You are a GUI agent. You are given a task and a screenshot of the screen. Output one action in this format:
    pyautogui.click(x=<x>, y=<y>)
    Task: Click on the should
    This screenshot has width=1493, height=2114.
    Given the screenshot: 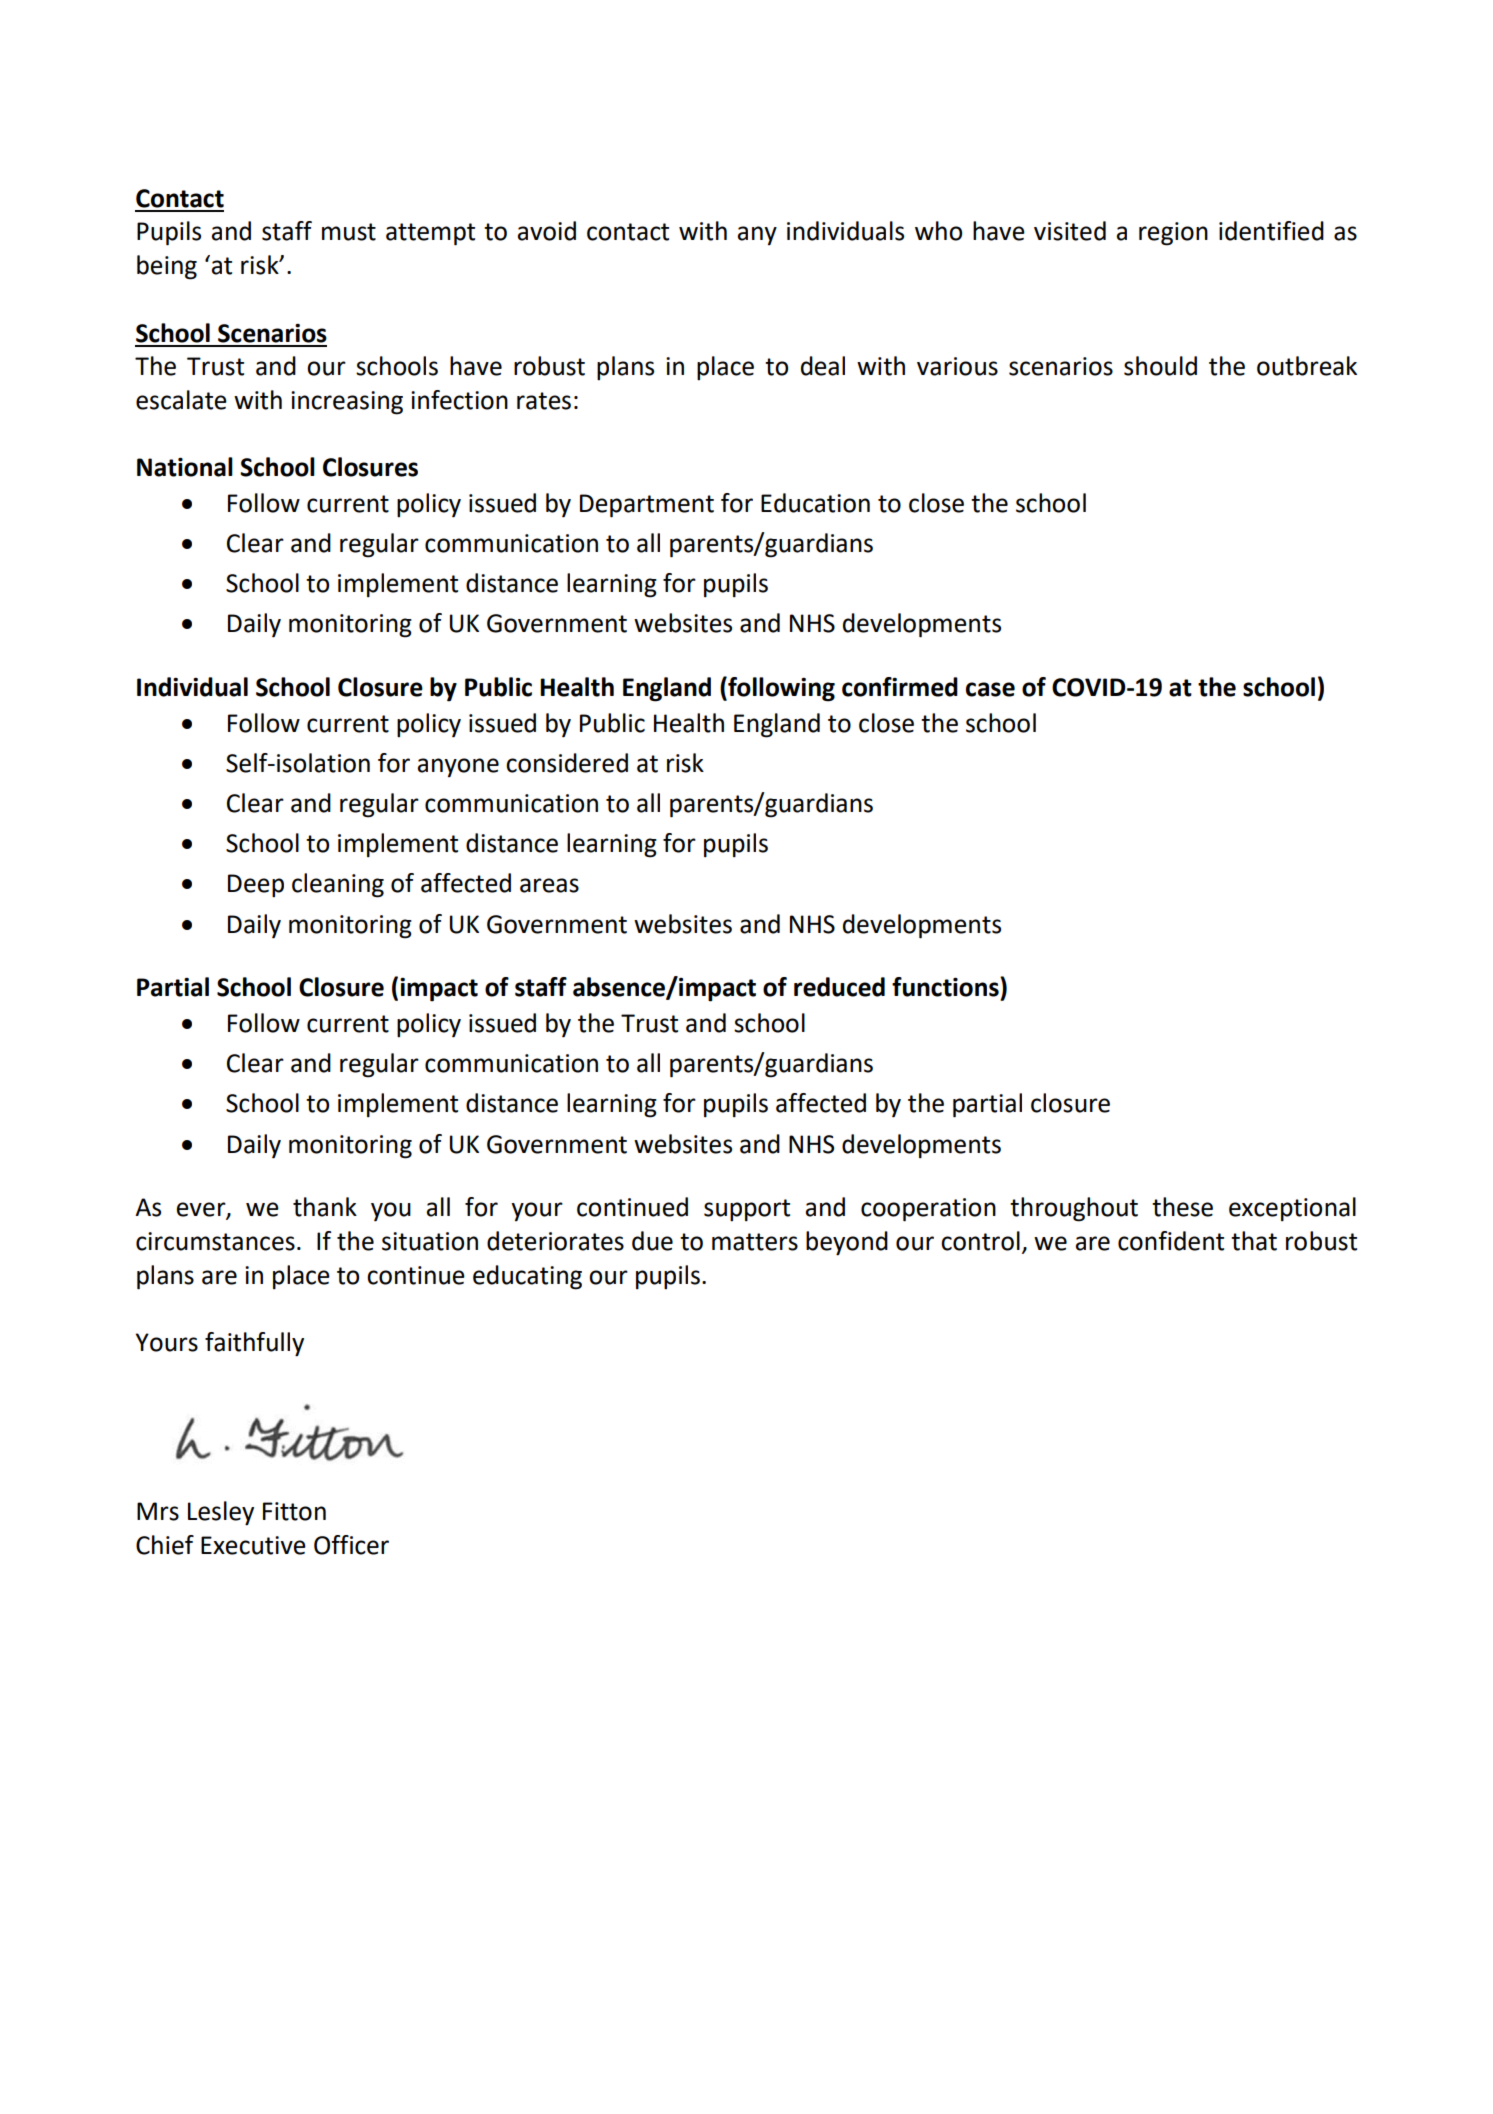 What is the action you would take?
    pyautogui.click(x=1160, y=366)
